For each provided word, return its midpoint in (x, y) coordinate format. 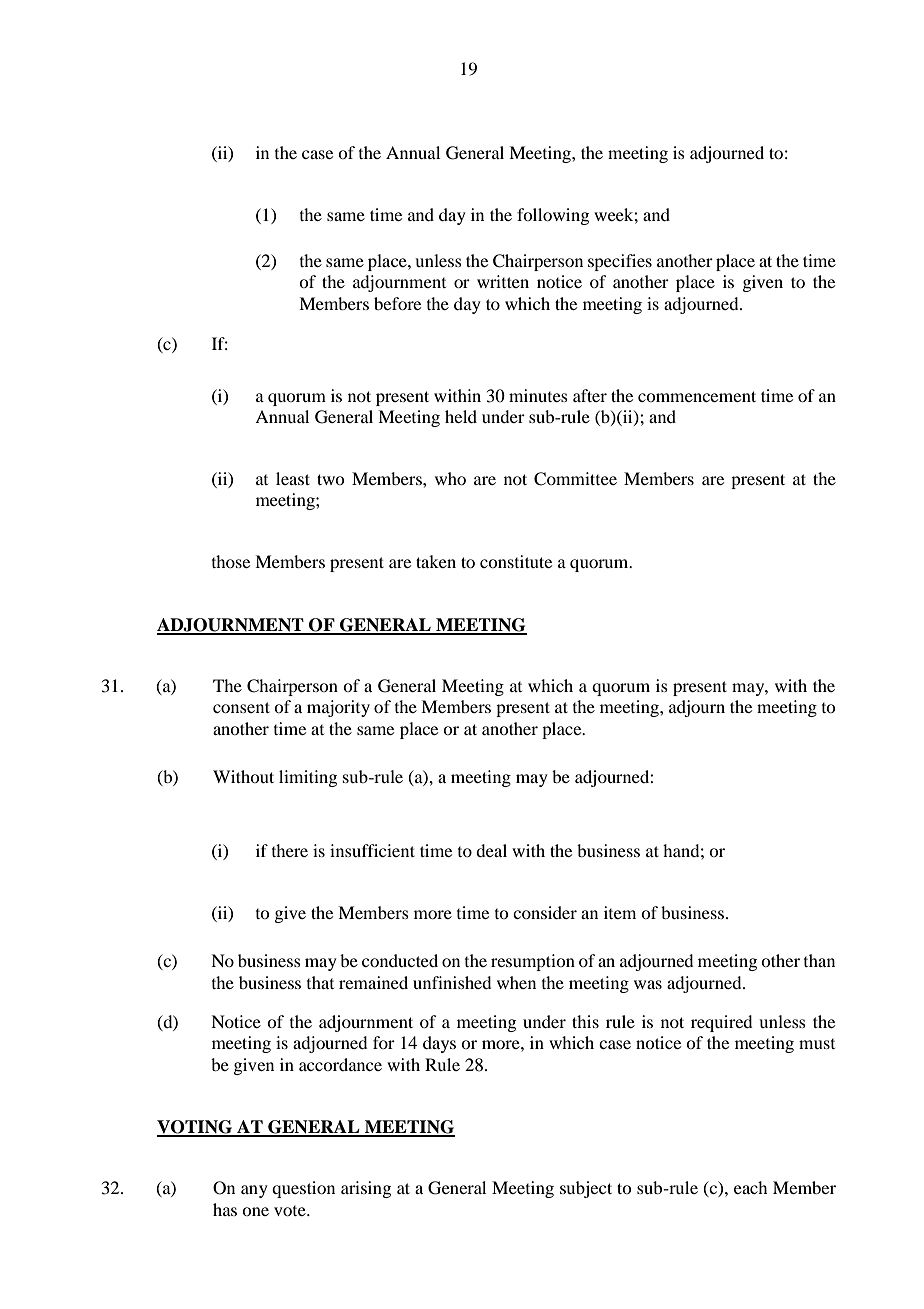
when (516, 982)
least (293, 478)
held (461, 416)
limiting (308, 778)
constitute (516, 561)
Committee (575, 479)
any (254, 1191)
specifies (620, 262)
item (620, 912)
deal (491, 850)
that (320, 982)
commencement (697, 396)
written (503, 281)
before (397, 303)
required (721, 1023)
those (231, 561)
